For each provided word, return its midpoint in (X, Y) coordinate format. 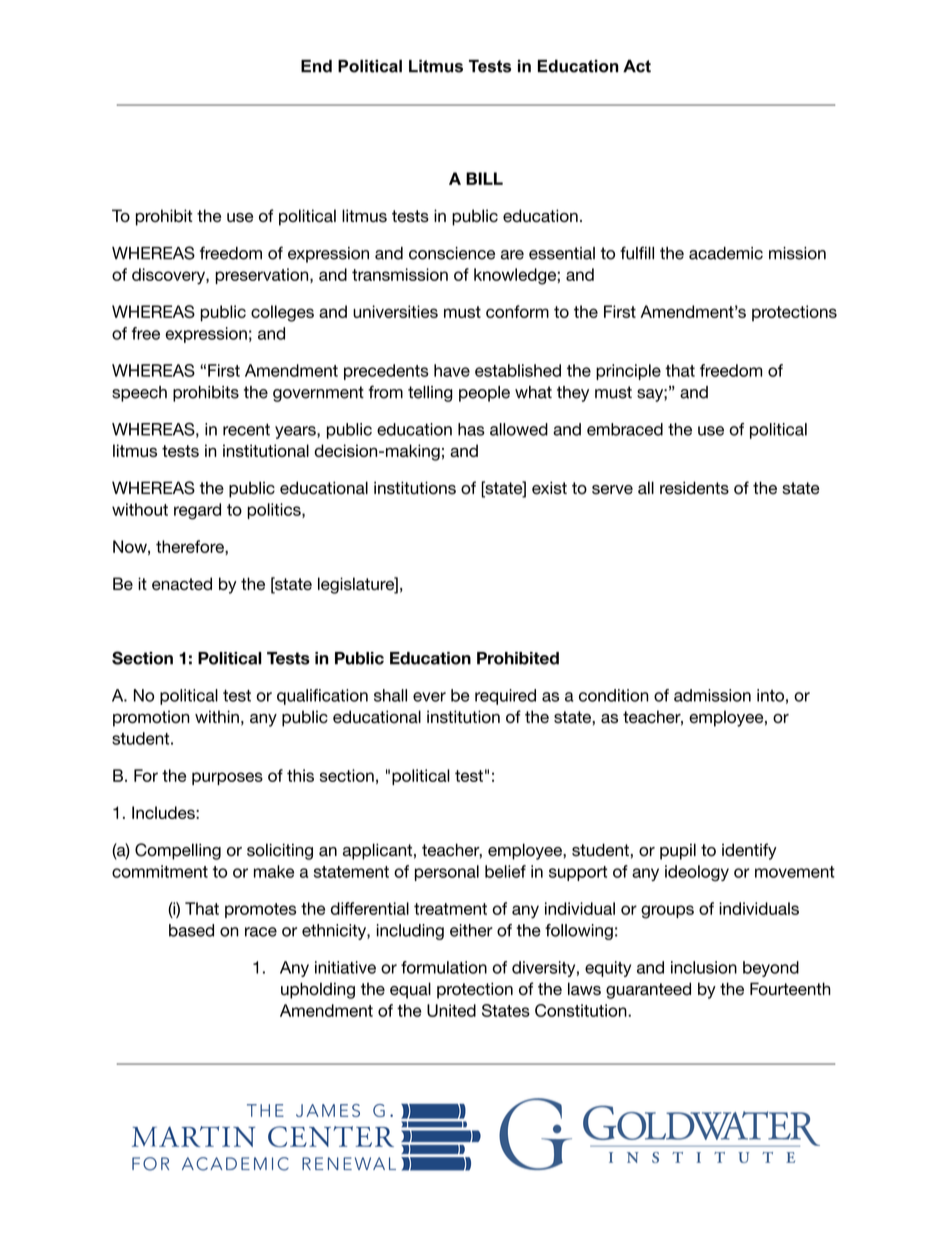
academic (726, 253)
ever (429, 697)
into (770, 695)
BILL (484, 178)
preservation (263, 276)
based (191, 930)
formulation (444, 967)
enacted (182, 583)
